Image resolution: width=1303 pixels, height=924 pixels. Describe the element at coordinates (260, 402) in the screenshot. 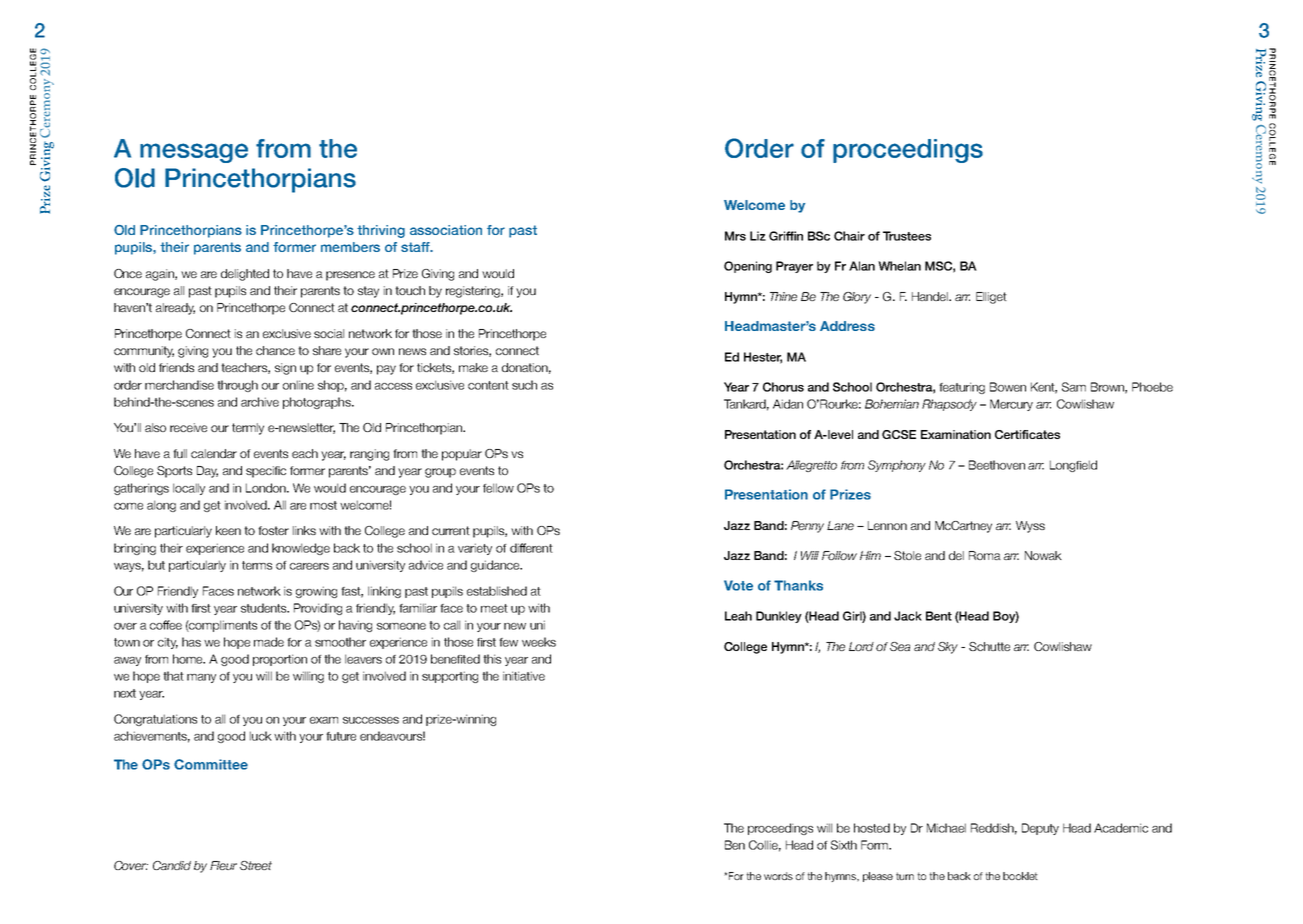

I see `archive` at that location.
